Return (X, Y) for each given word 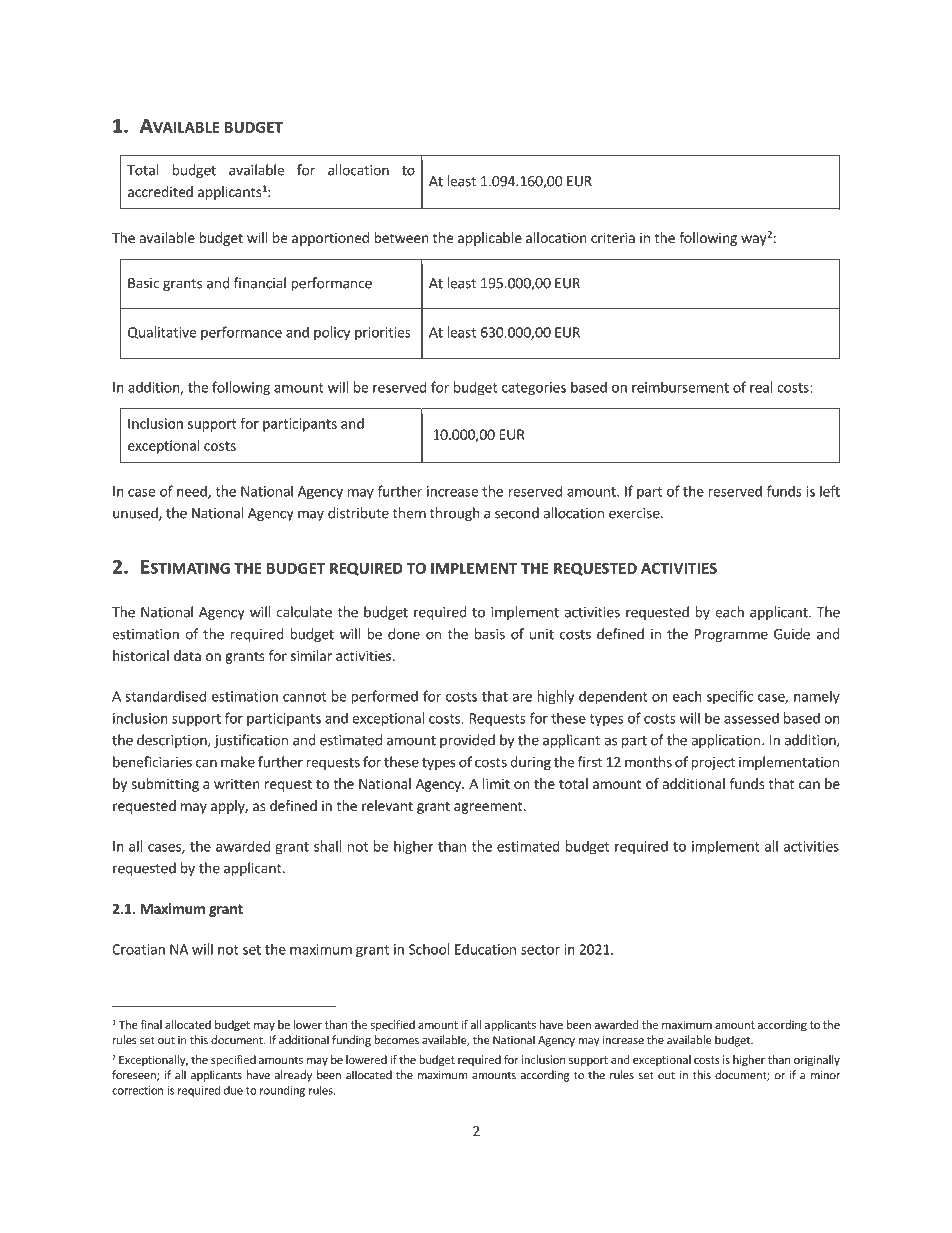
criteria (613, 237)
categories (534, 388)
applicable (490, 239)
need (193, 492)
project (713, 763)
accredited (160, 191)
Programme (731, 635)
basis (490, 634)
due (233, 1090)
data (187, 655)
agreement (489, 807)
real (761, 387)
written (237, 783)
